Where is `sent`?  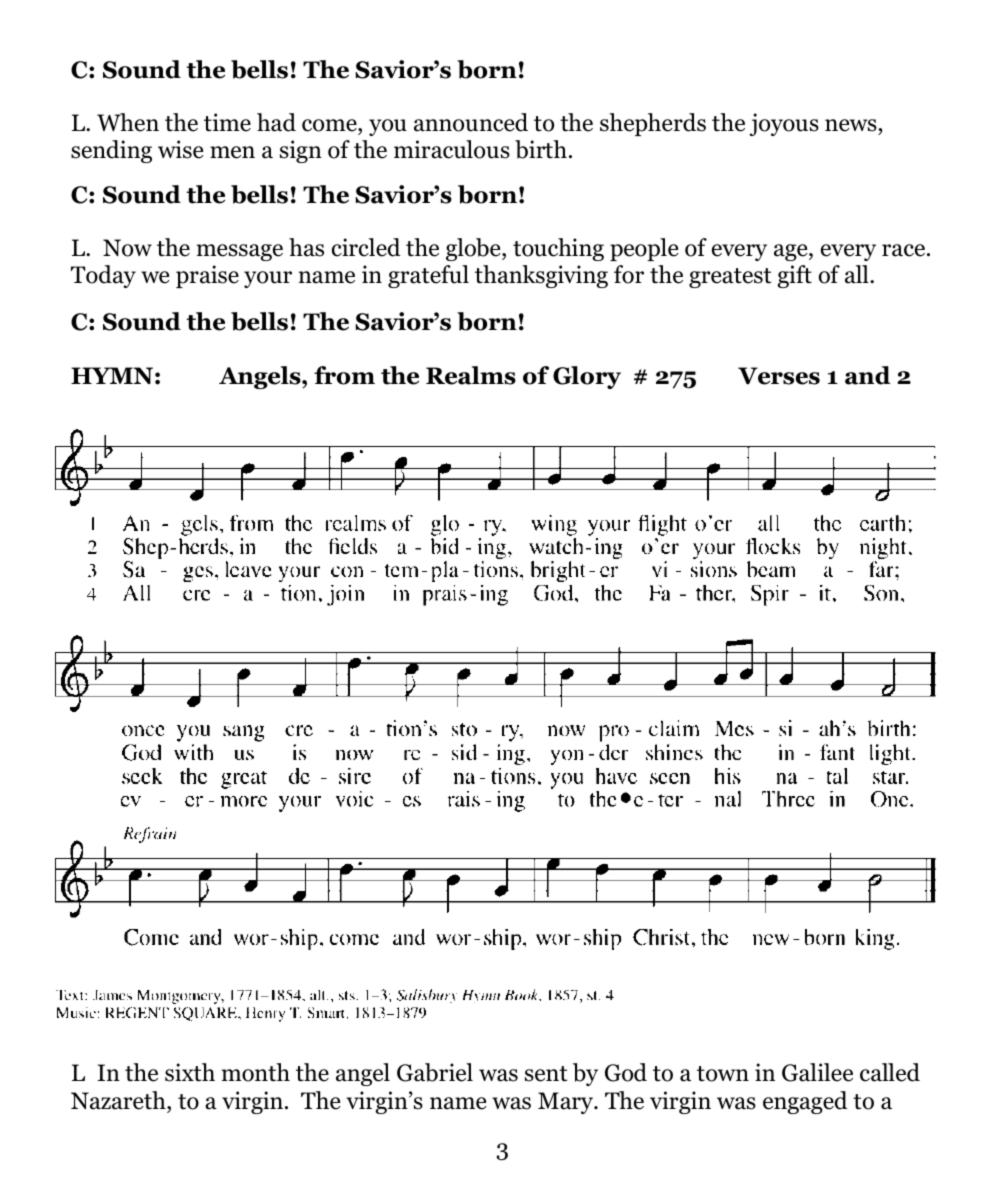
sent is located at coordinates (546, 1074).
